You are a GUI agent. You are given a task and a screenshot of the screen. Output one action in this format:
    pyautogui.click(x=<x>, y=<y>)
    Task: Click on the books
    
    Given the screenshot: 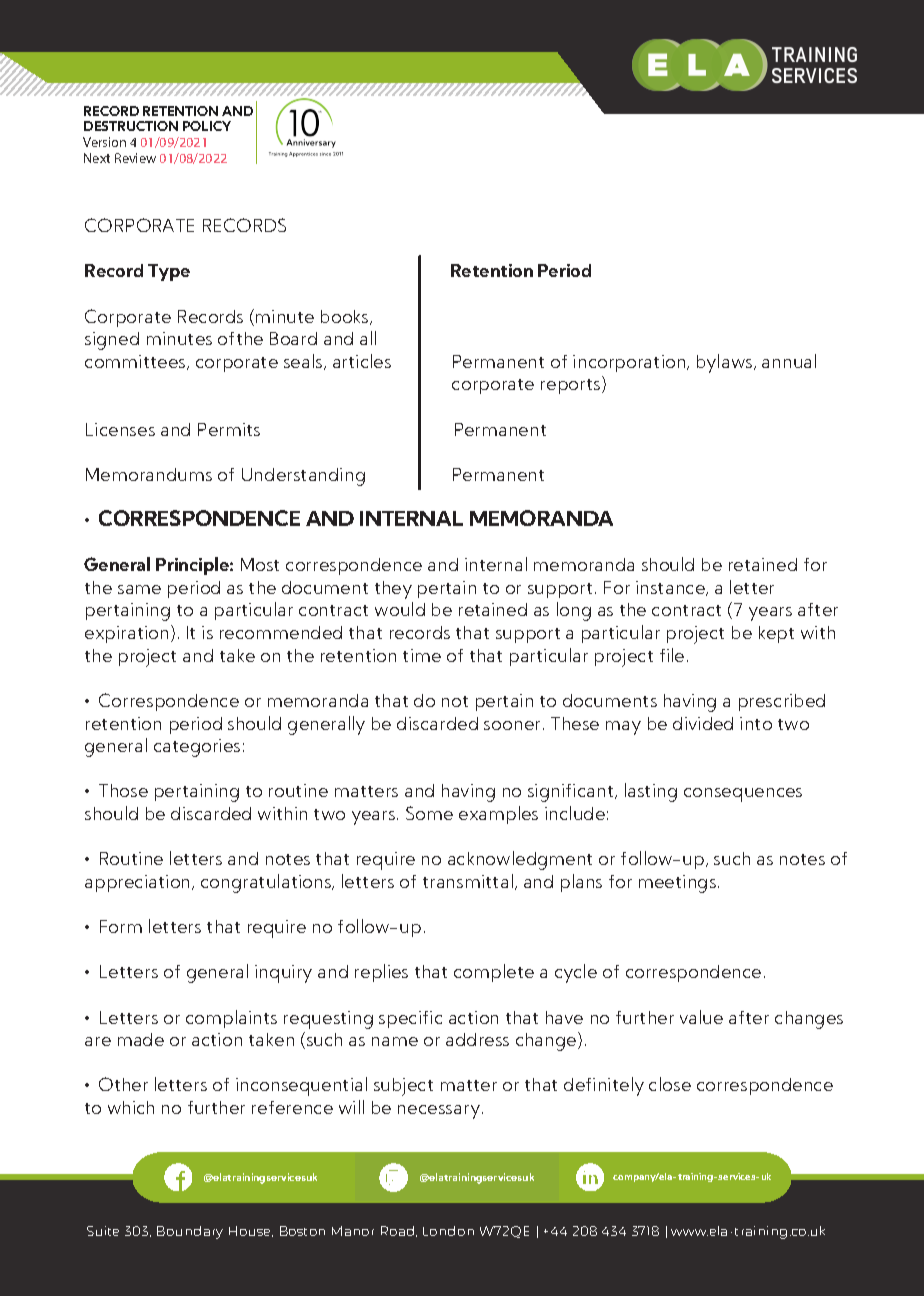 What is the action you would take?
    pyautogui.click(x=346, y=317)
